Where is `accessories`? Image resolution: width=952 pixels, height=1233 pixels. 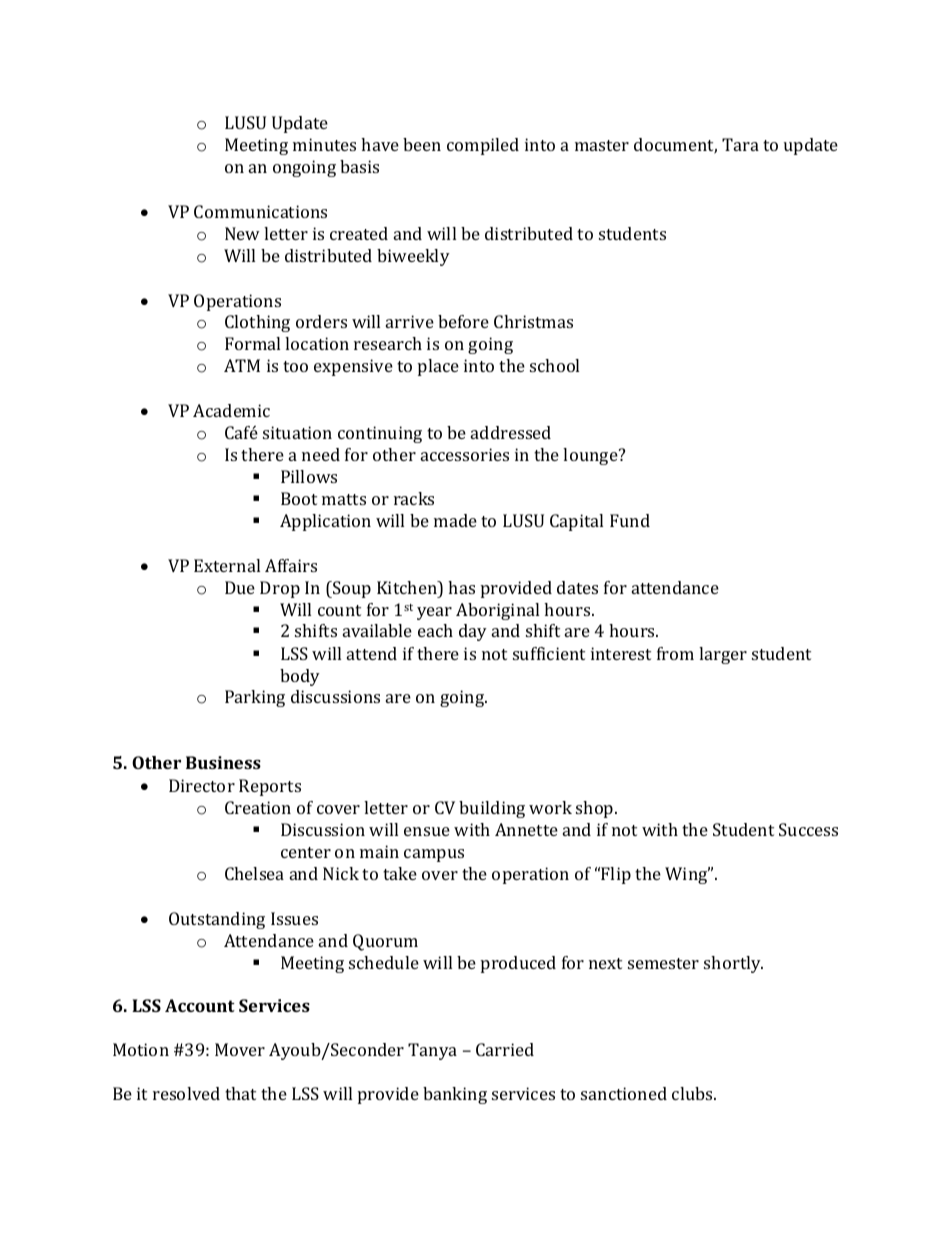 accessories is located at coordinates (465, 454).
